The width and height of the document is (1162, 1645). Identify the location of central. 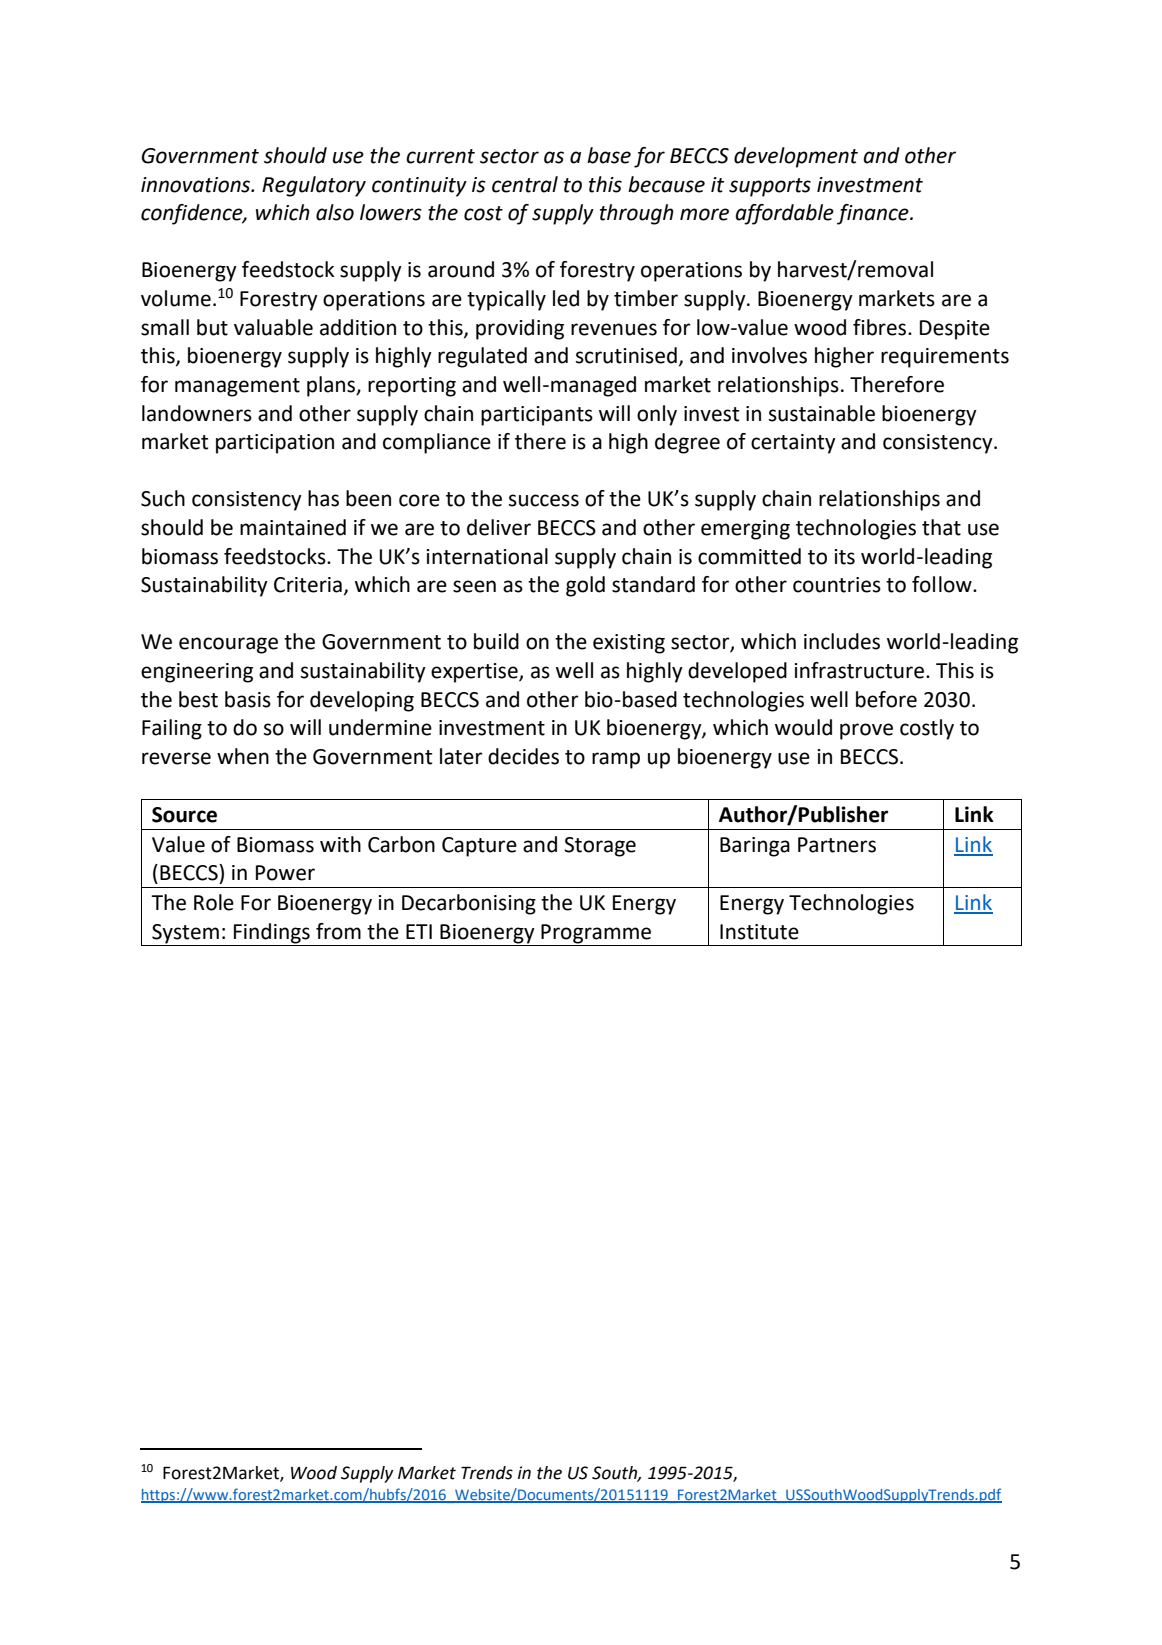
(525, 184).
